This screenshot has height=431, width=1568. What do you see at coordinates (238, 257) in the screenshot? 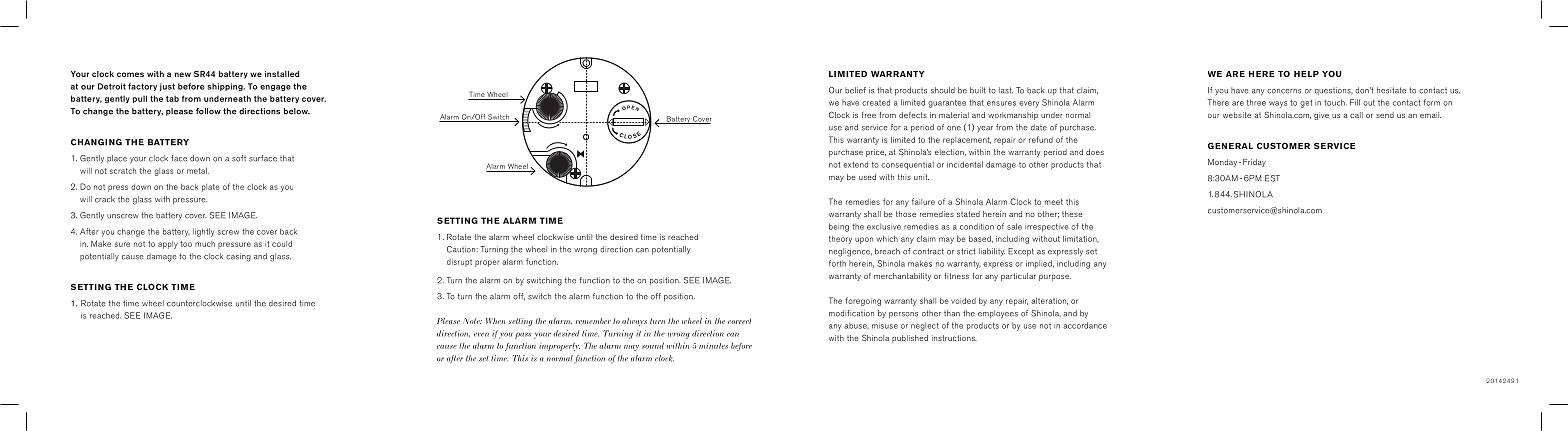
I see `casing` at bounding box center [238, 257].
